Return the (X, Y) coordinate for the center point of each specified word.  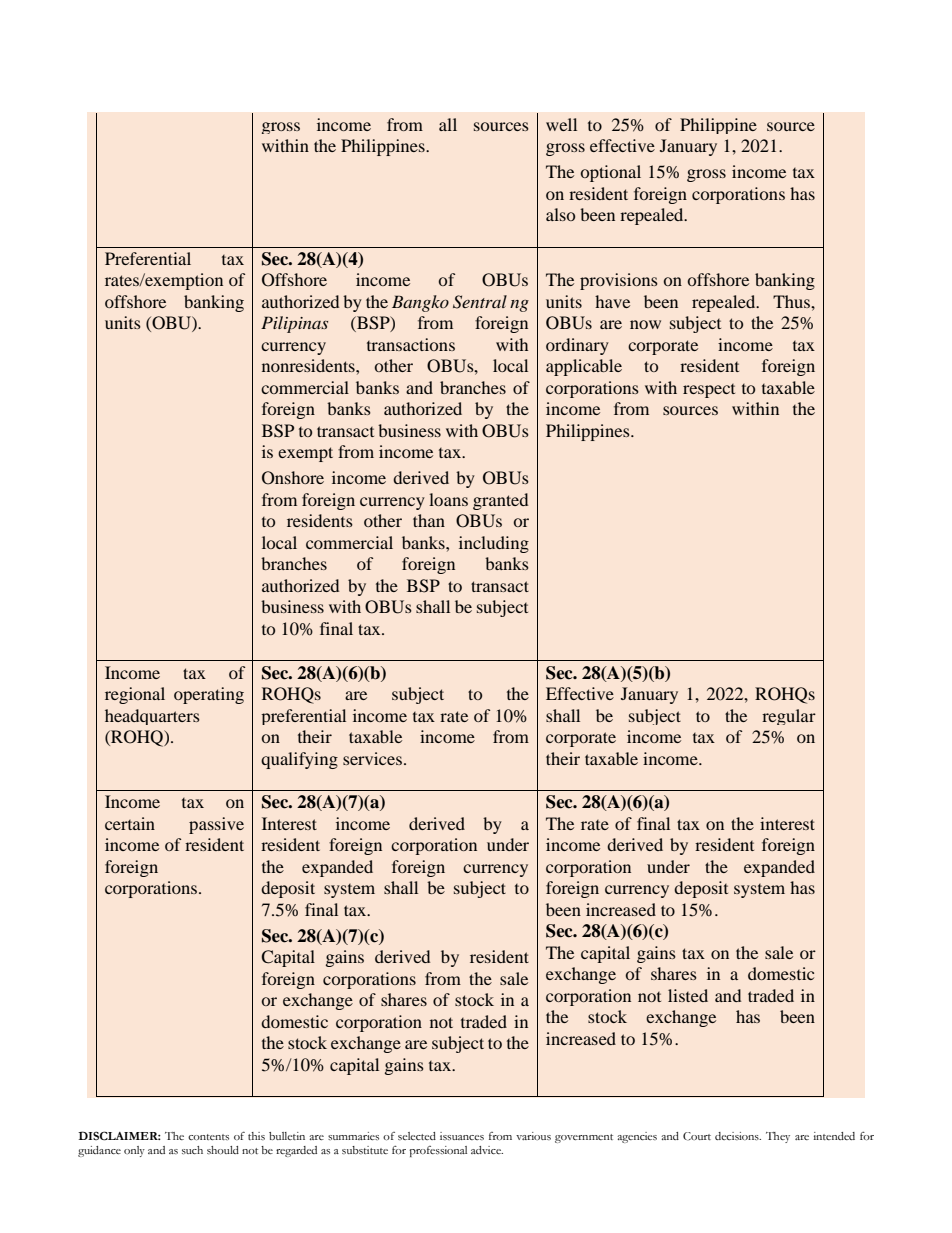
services (372, 758)
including (494, 544)
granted (500, 501)
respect (709, 391)
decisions (738, 1136)
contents (208, 1137)
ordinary (577, 346)
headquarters (152, 717)
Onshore (293, 478)
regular (789, 717)
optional (610, 173)
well (561, 124)
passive (216, 825)
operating (209, 695)
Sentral (480, 302)
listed (688, 995)
